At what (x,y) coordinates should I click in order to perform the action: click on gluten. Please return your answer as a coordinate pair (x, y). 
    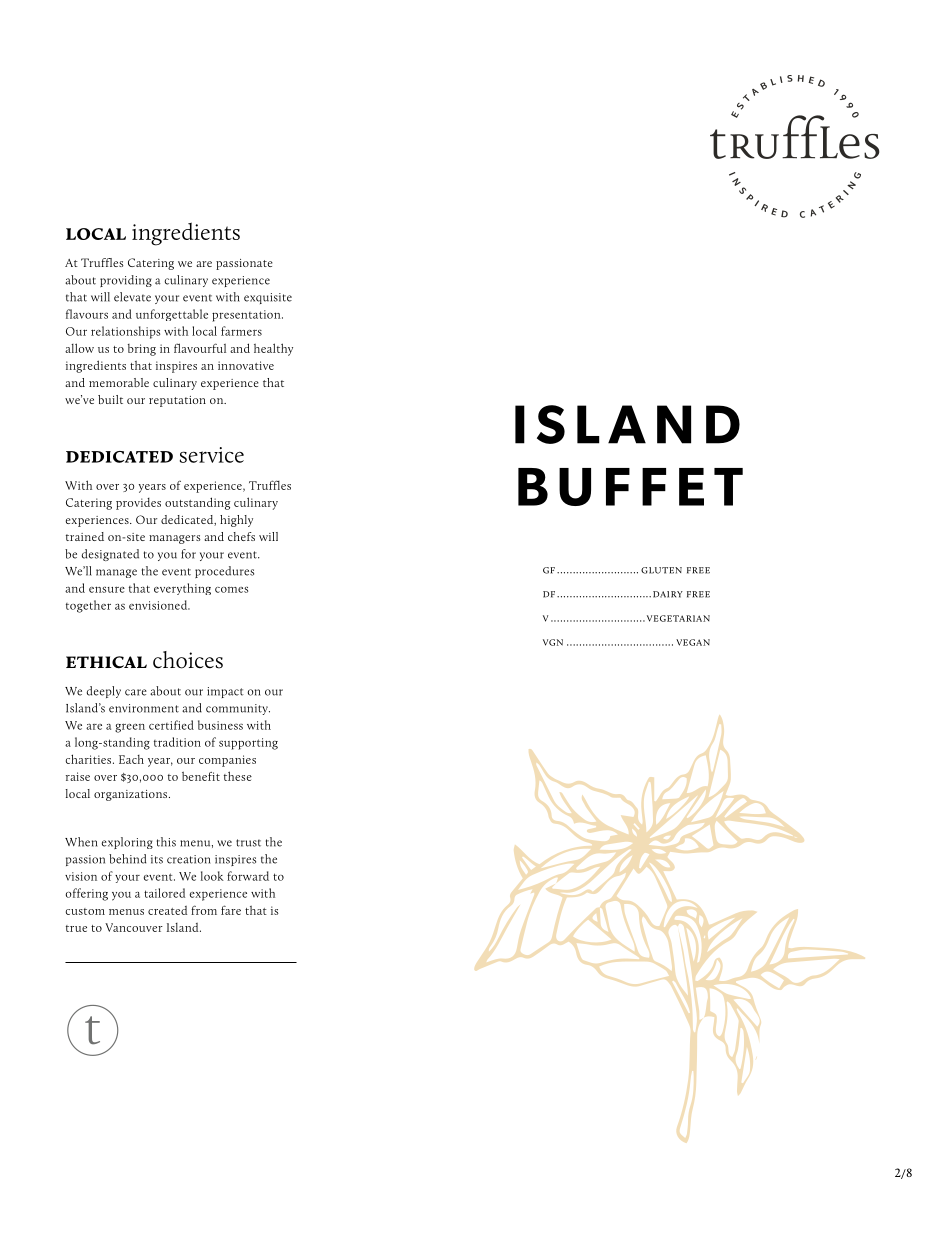
    Looking at the image, I should click on (661, 570).
